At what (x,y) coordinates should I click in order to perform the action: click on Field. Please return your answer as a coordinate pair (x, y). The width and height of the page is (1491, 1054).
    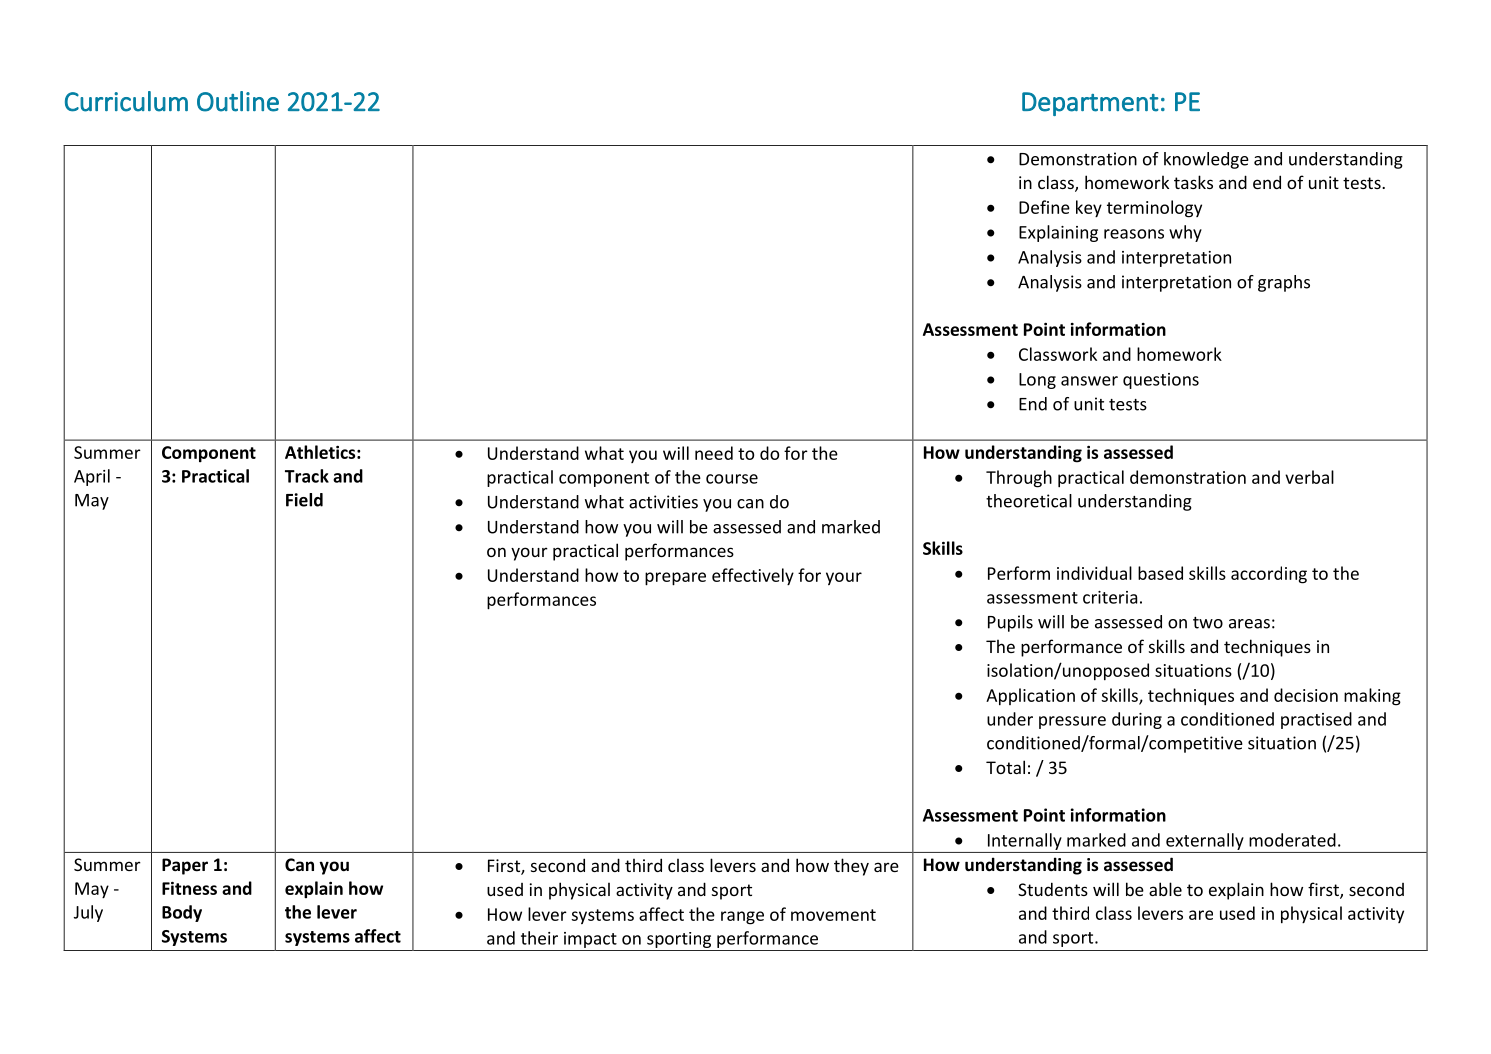
    Looking at the image, I should click on (304, 500).
